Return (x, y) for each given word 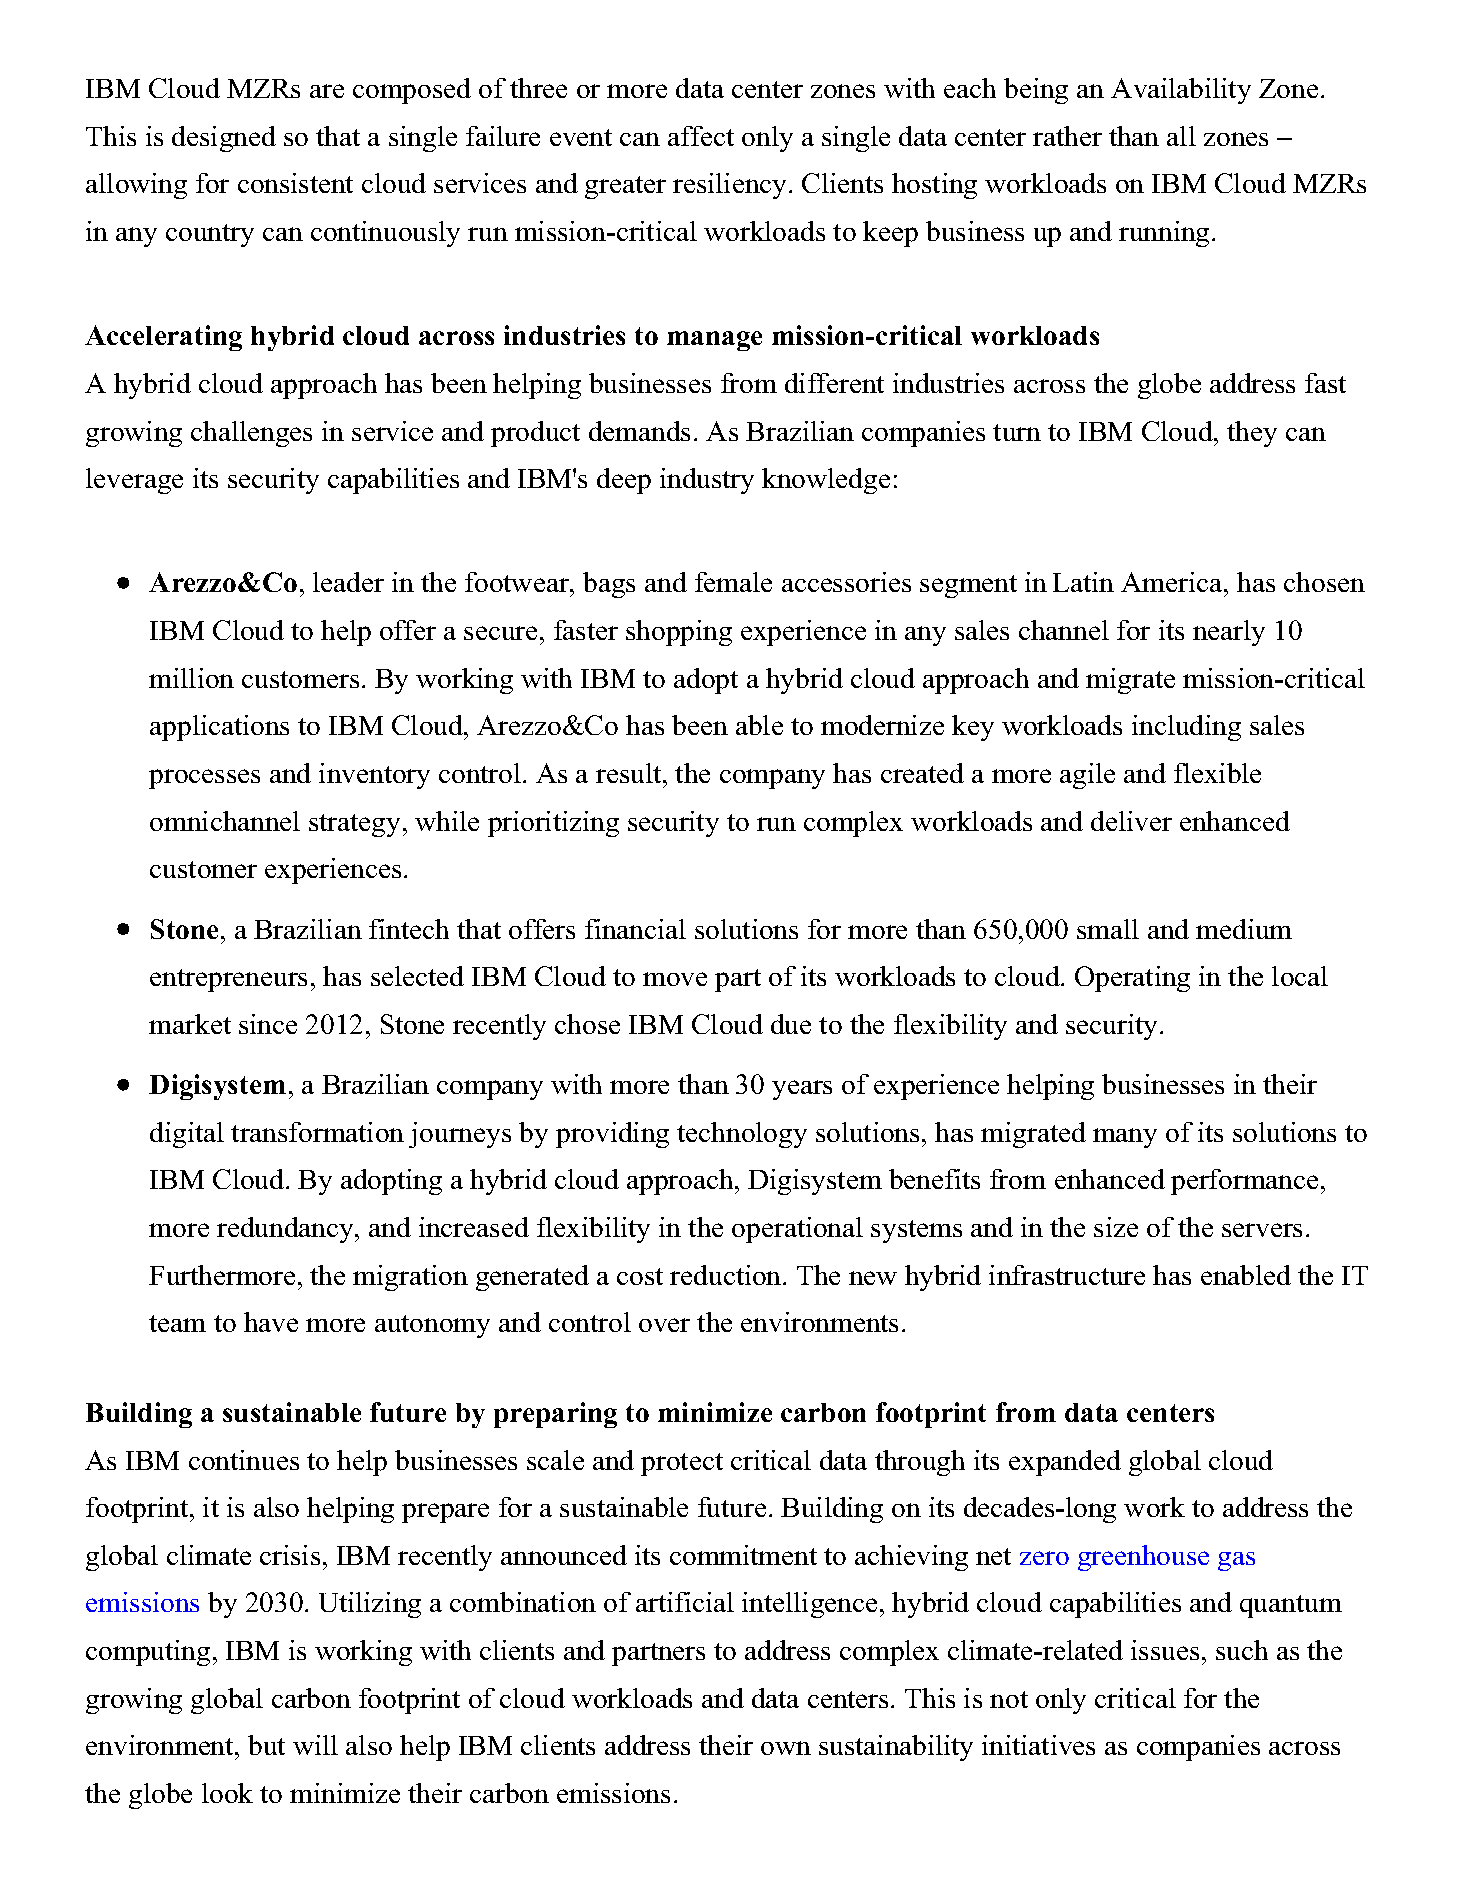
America (1173, 582)
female (733, 582)
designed (224, 139)
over (664, 1325)
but (266, 1745)
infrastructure (1067, 1275)
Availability (1181, 91)
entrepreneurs (228, 980)
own (786, 1748)
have (271, 1322)
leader (348, 582)
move (675, 979)
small (1108, 929)
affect (701, 136)
